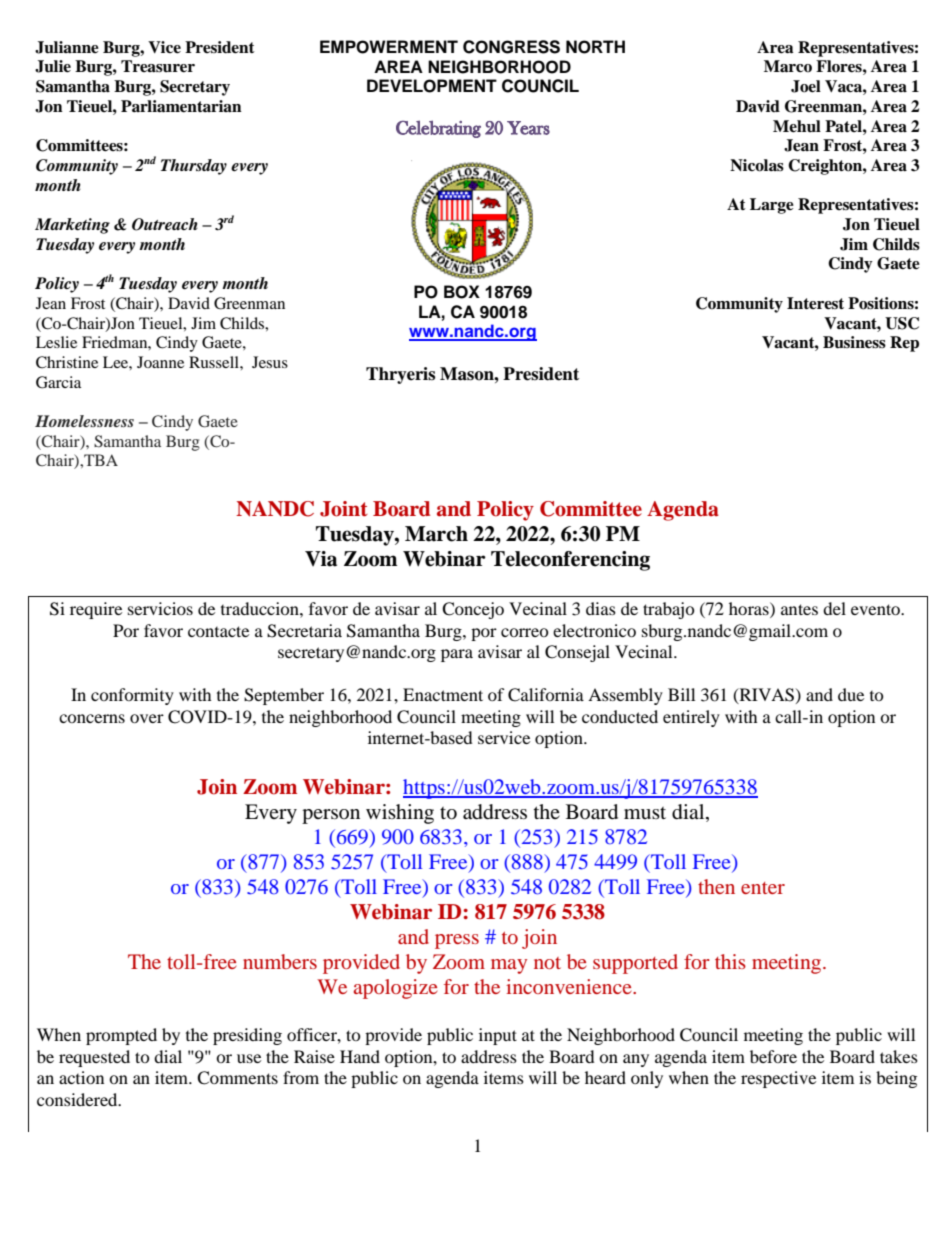 Image resolution: width=952 pixels, height=1233 pixels. Describe the element at coordinates (778, 1079) in the screenshot. I see `respective` at that location.
